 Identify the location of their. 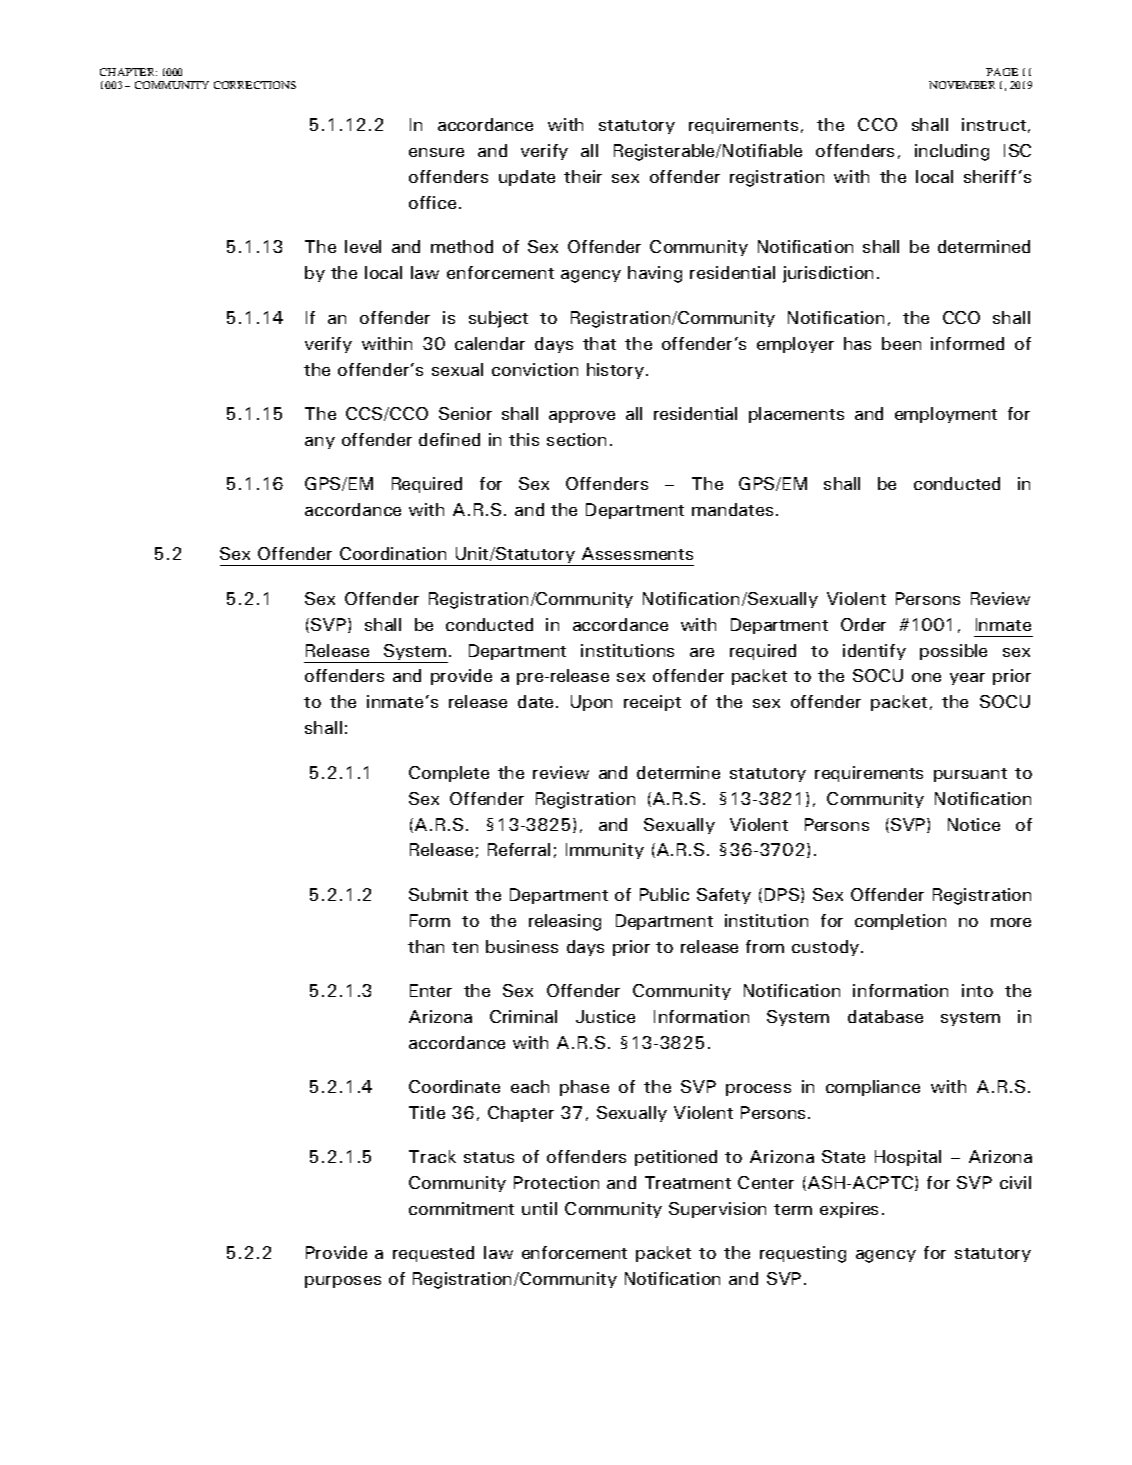
(583, 176).
